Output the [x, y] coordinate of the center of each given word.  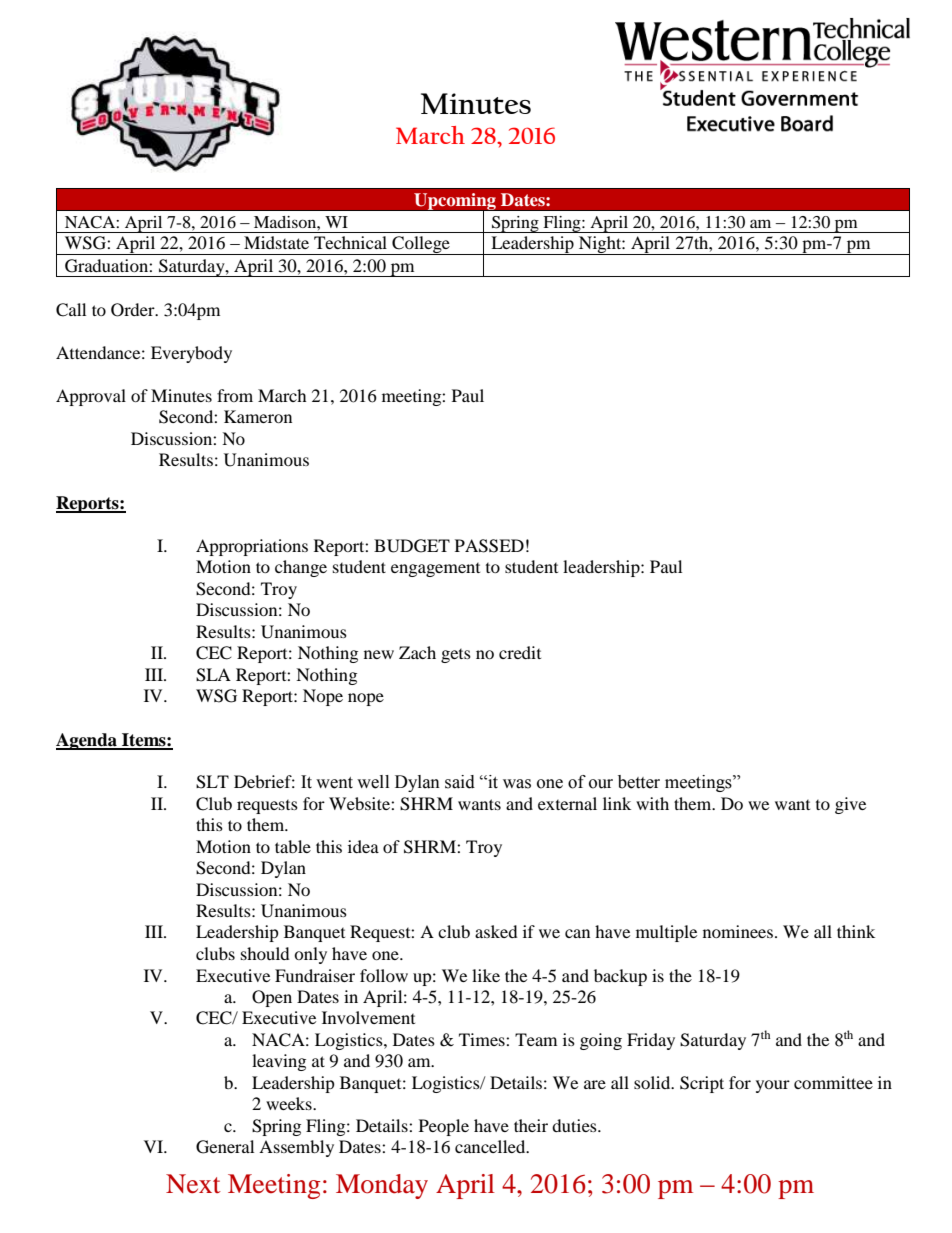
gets [456, 656]
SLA [213, 675]
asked [496, 931]
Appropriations [252, 547]
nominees [738, 931]
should [265, 953]
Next [193, 1184]
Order [134, 310]
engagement [435, 570]
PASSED [489, 546]
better [639, 782]
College [421, 245]
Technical [350, 242]
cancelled [491, 1146]
